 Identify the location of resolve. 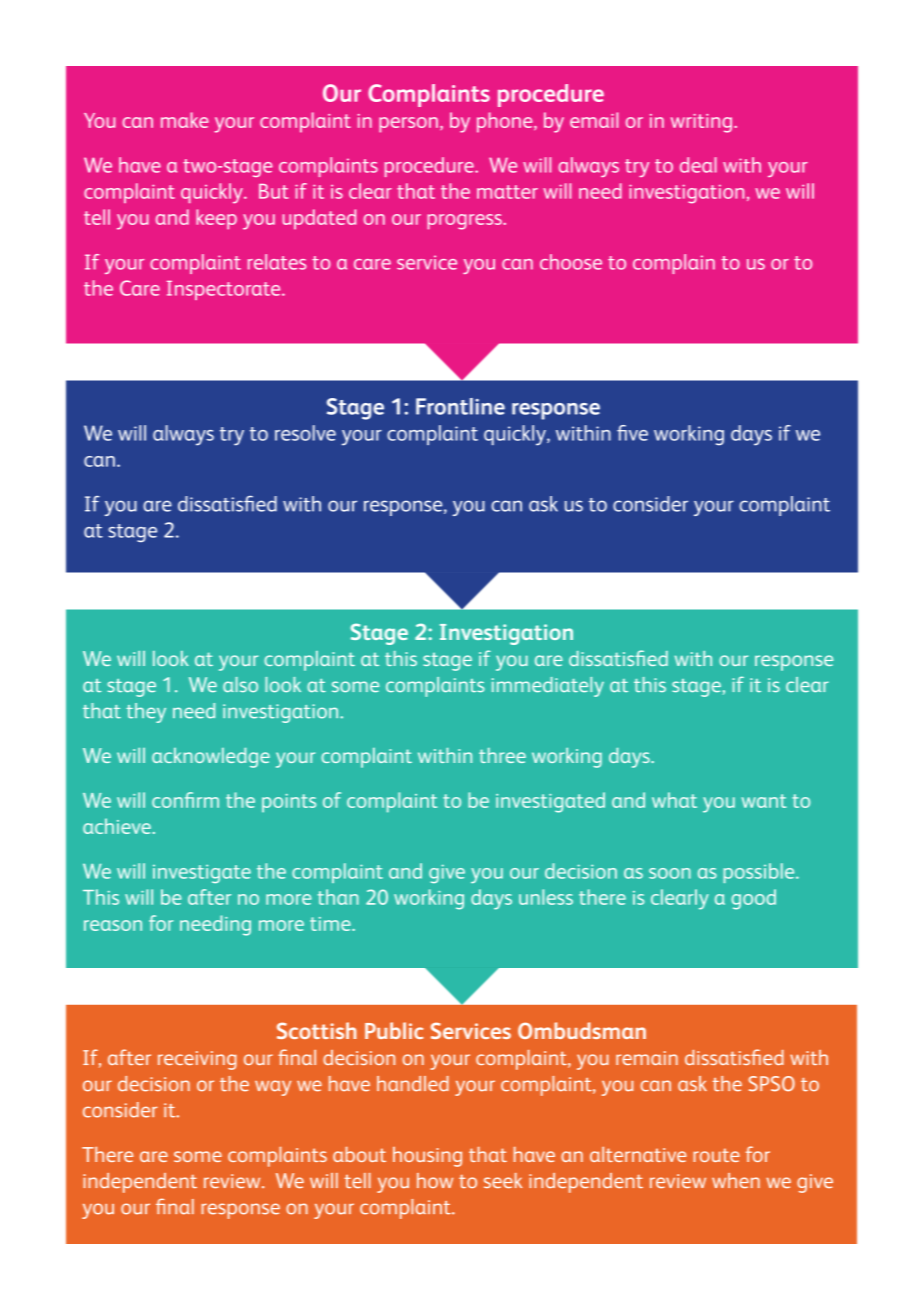
(305, 433).
